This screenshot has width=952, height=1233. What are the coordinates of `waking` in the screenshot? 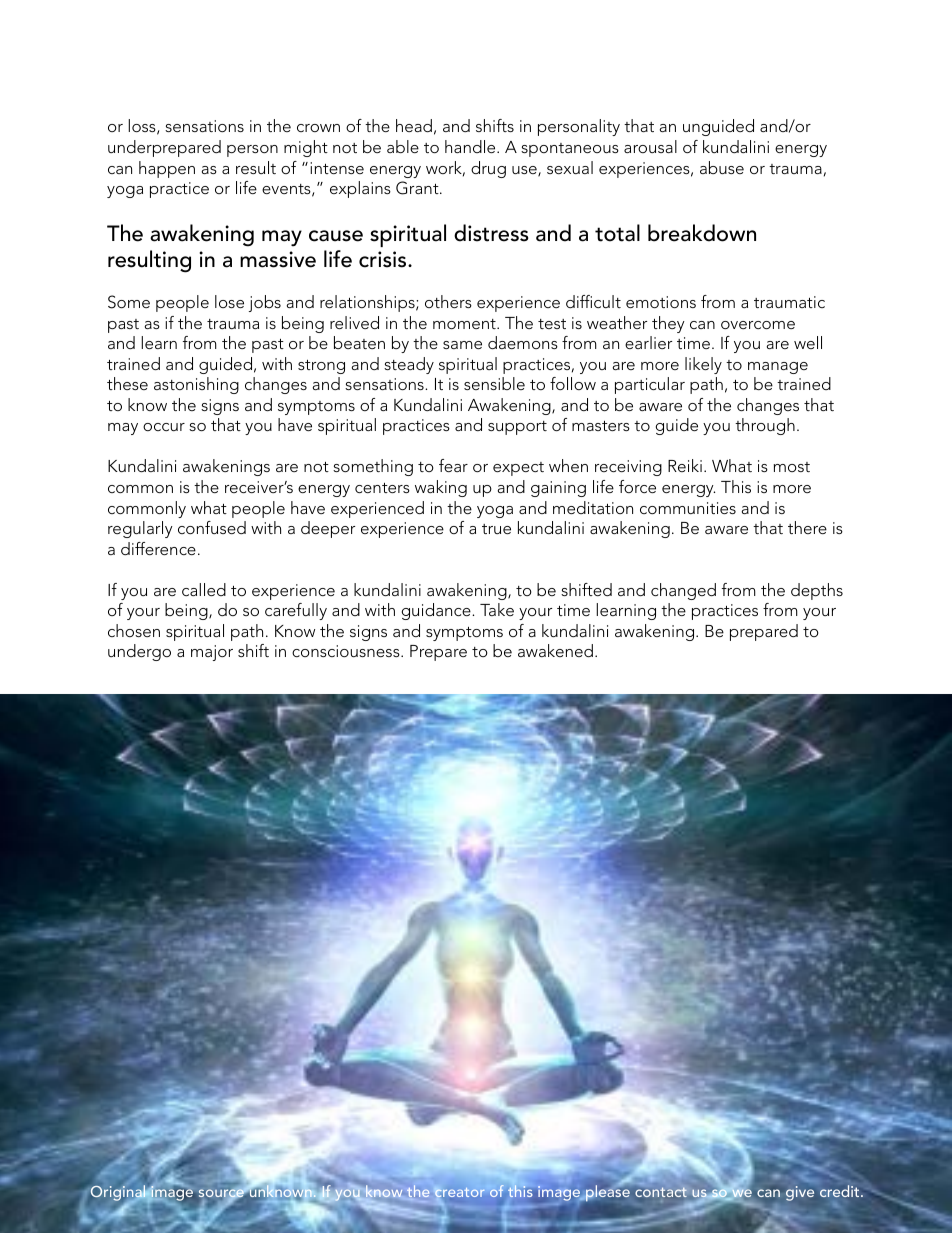 It's located at (441, 488).
